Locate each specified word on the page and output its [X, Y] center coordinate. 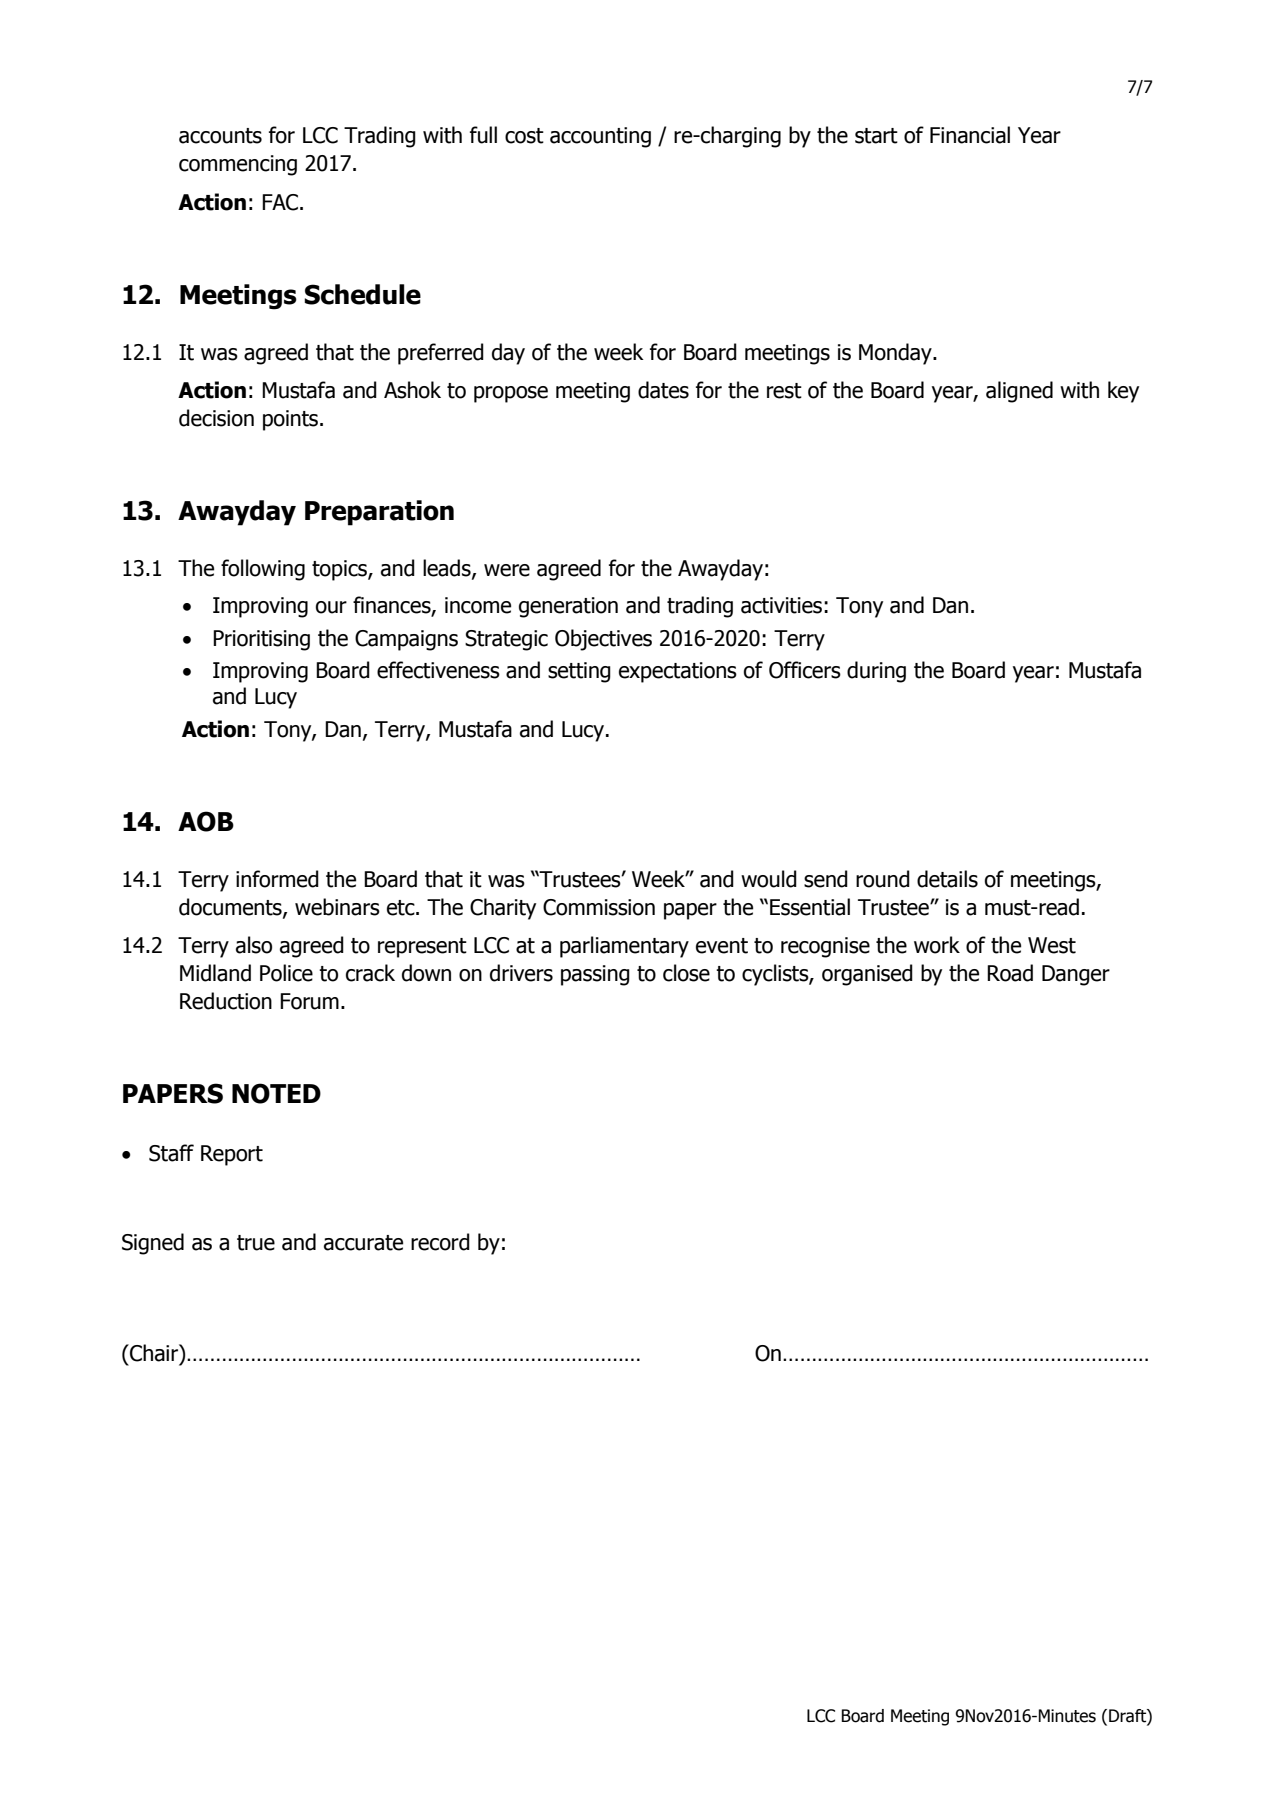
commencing [238, 165]
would [769, 879]
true [256, 1243]
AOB [206, 821]
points [292, 420]
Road [1010, 973]
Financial [970, 135]
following [263, 570]
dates [663, 390]
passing [595, 975]
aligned [1019, 392]
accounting [600, 137]
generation [568, 607]
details [947, 879]
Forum [309, 1001]
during [876, 672]
